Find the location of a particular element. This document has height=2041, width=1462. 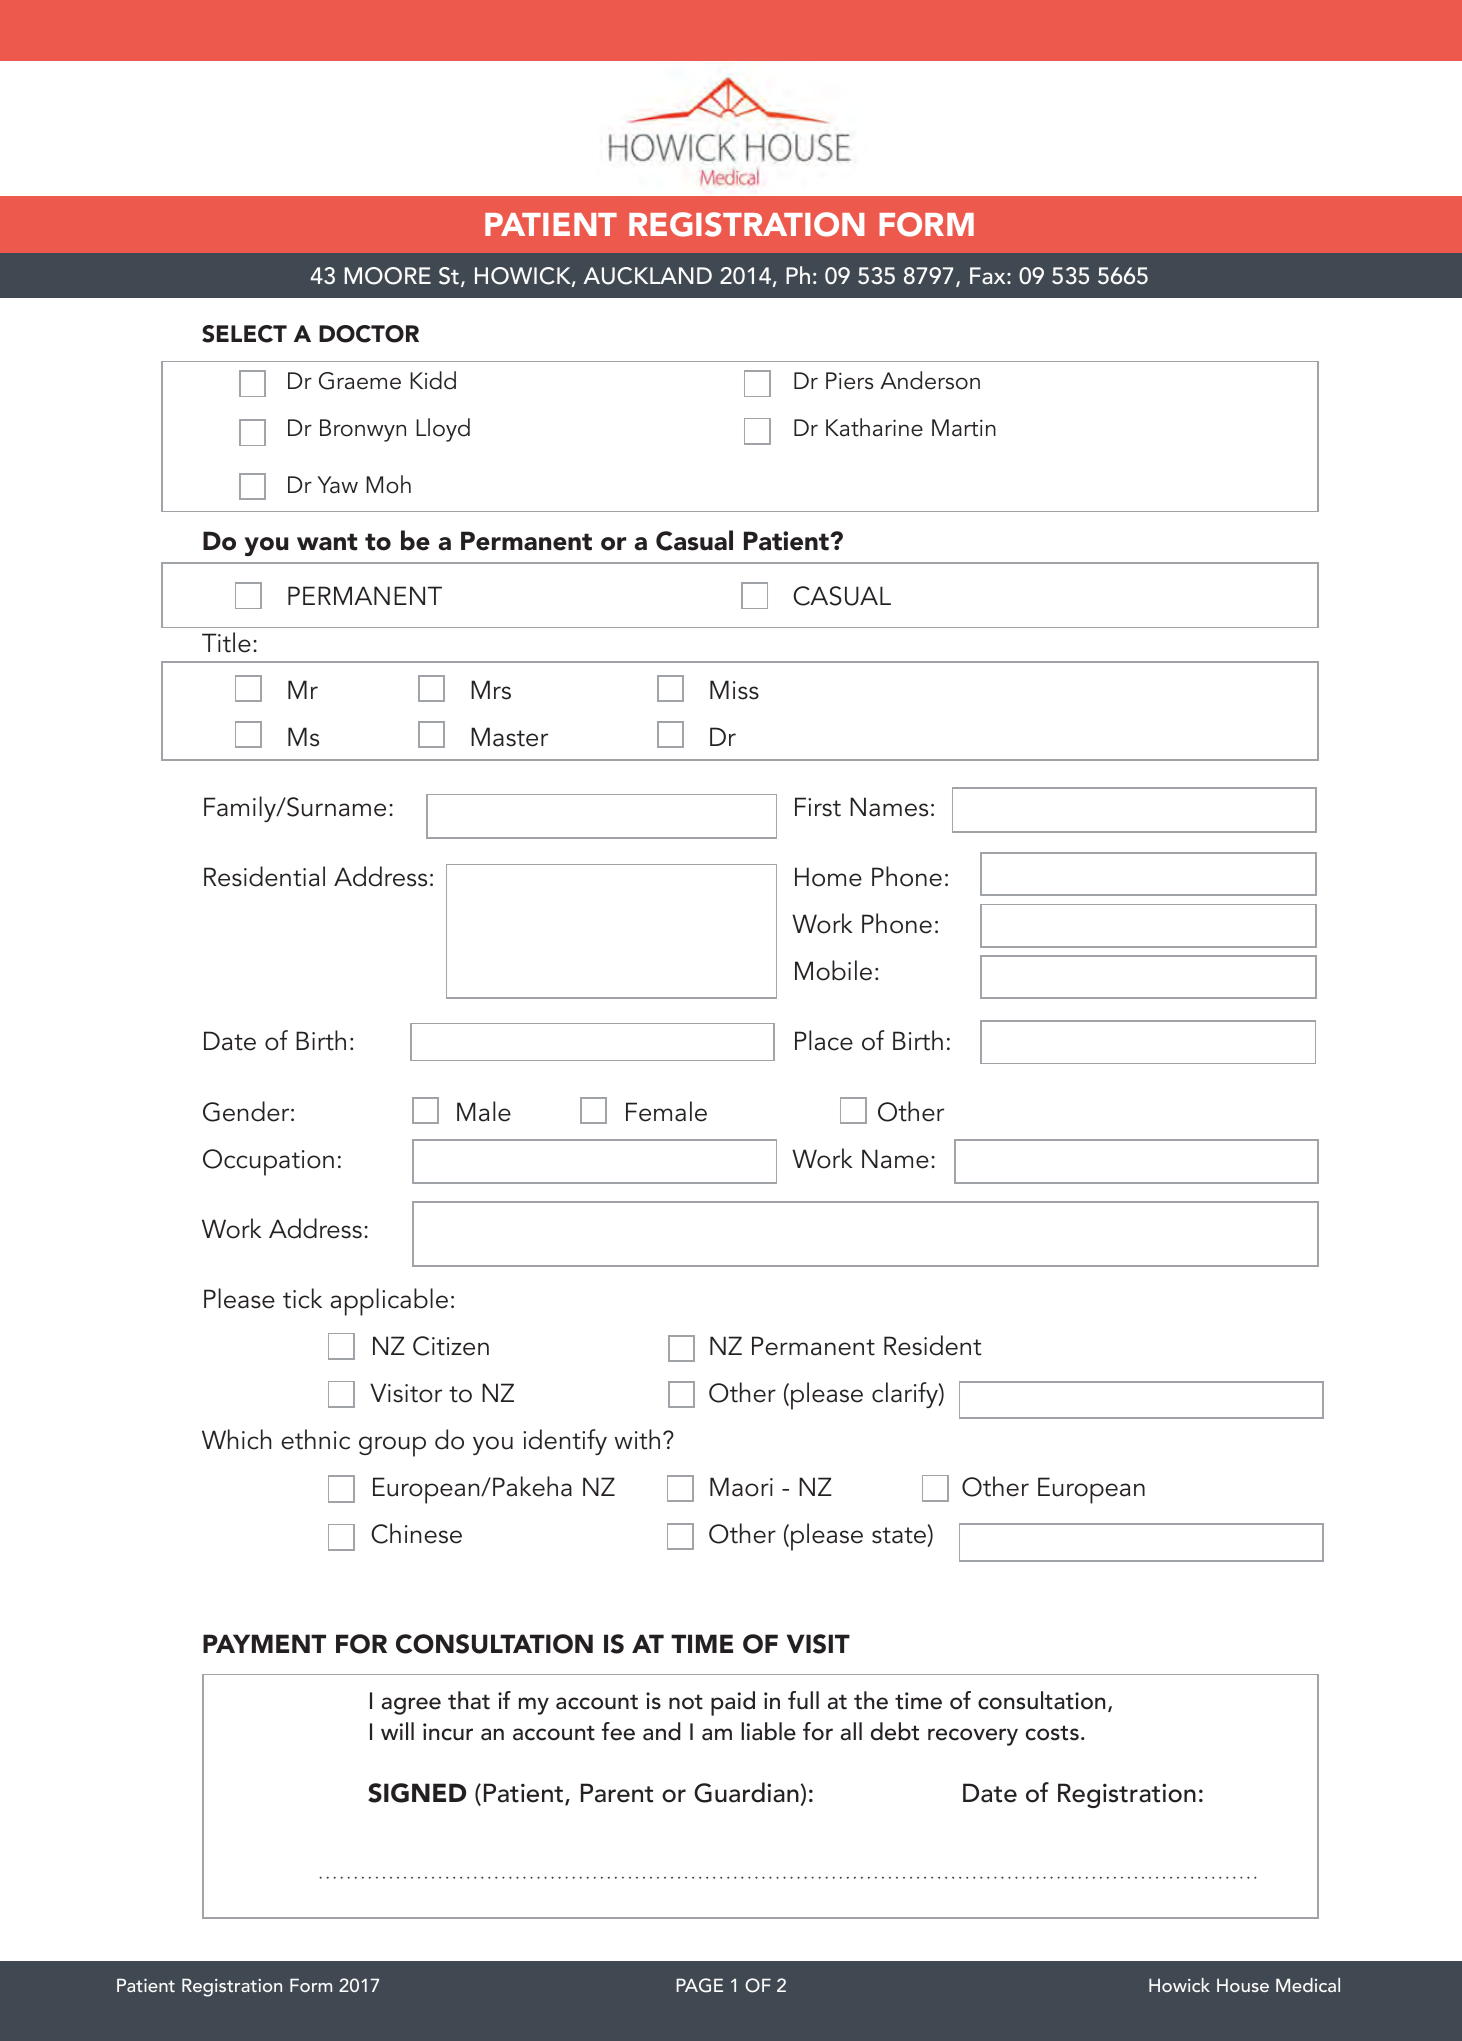

Master is located at coordinates (509, 737).
